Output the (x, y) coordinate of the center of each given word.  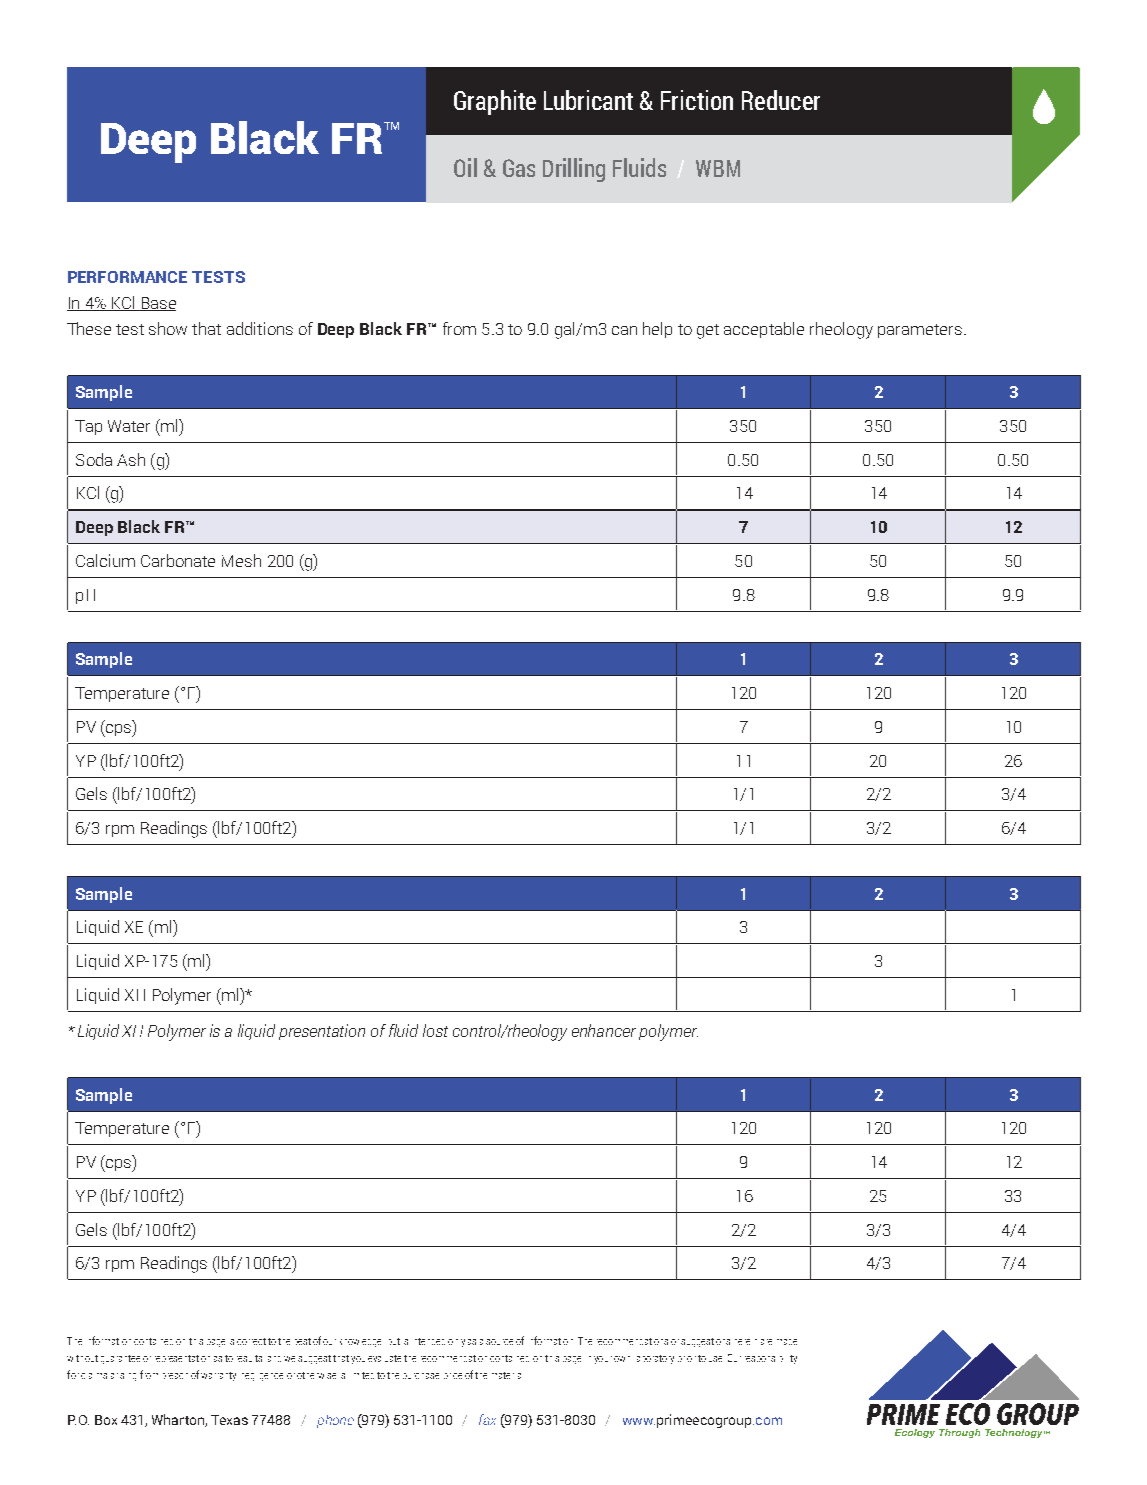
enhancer (604, 1030)
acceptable (764, 330)
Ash (131, 459)
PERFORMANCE (127, 277)
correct (251, 1341)
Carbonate (178, 560)
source (499, 1342)
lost (435, 1030)
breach (175, 1376)
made (787, 1342)
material (506, 1375)
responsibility (771, 1359)
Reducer (781, 100)
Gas (519, 168)
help (657, 330)
